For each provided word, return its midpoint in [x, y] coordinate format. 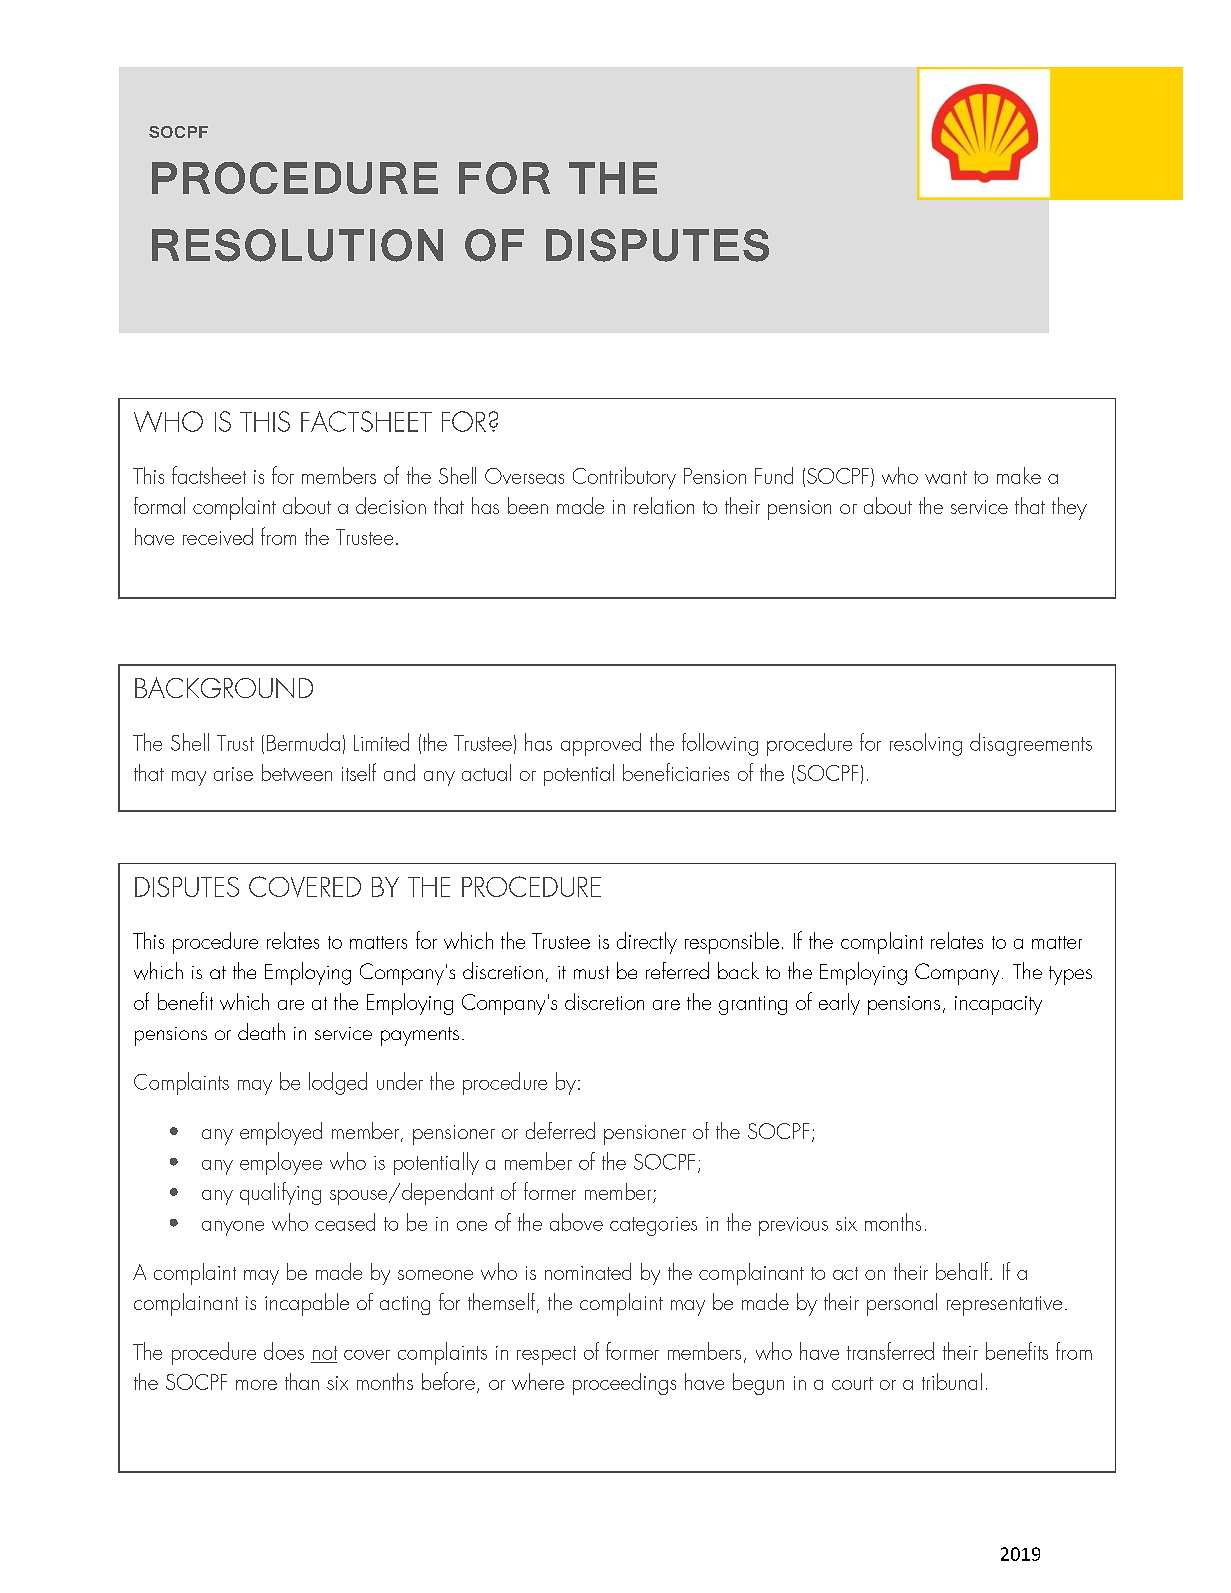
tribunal [952, 1381]
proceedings [624, 1384]
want [946, 477]
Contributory [624, 478]
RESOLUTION [297, 245]
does [284, 1351]
